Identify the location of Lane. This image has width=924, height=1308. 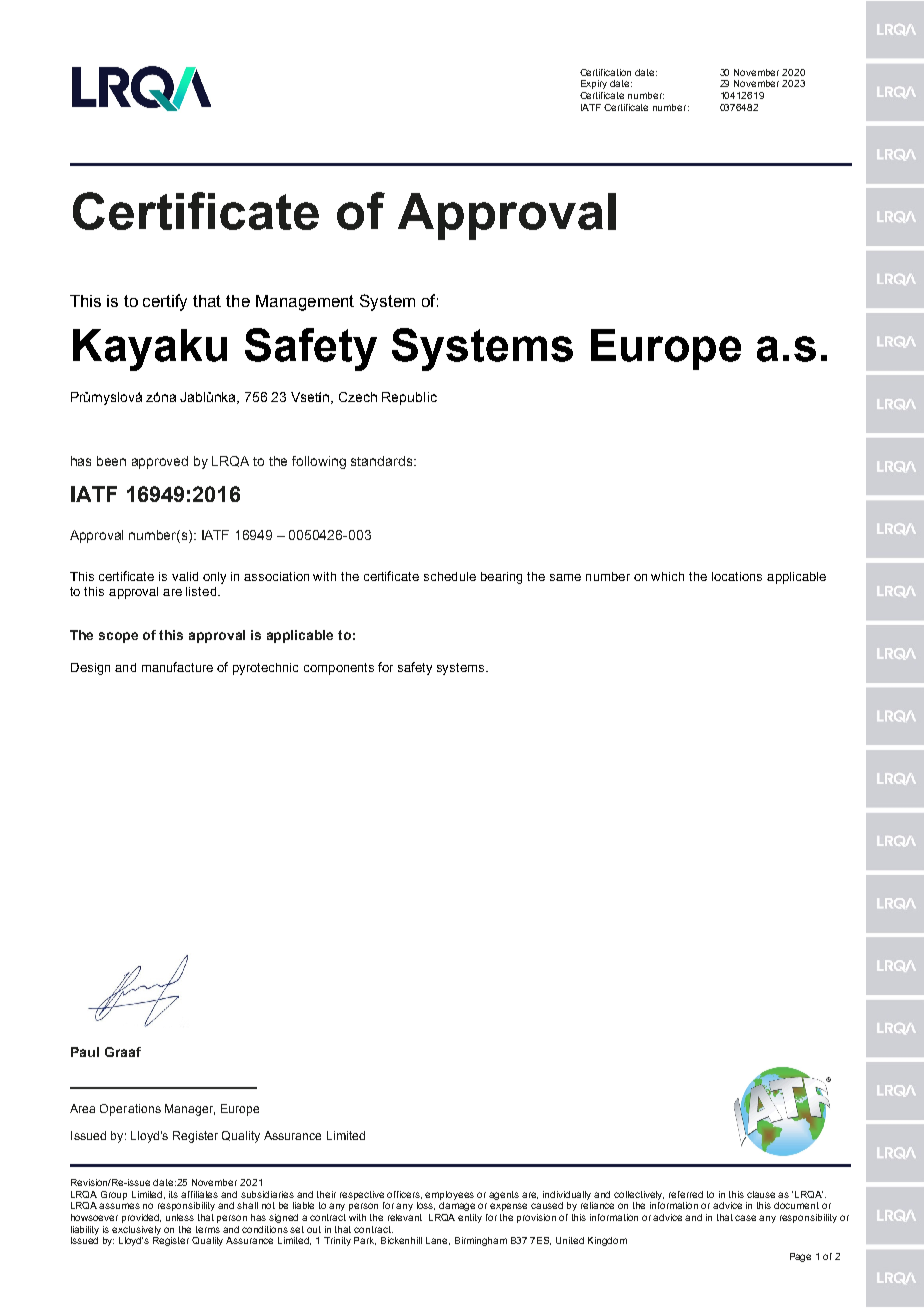
(438, 1241).
